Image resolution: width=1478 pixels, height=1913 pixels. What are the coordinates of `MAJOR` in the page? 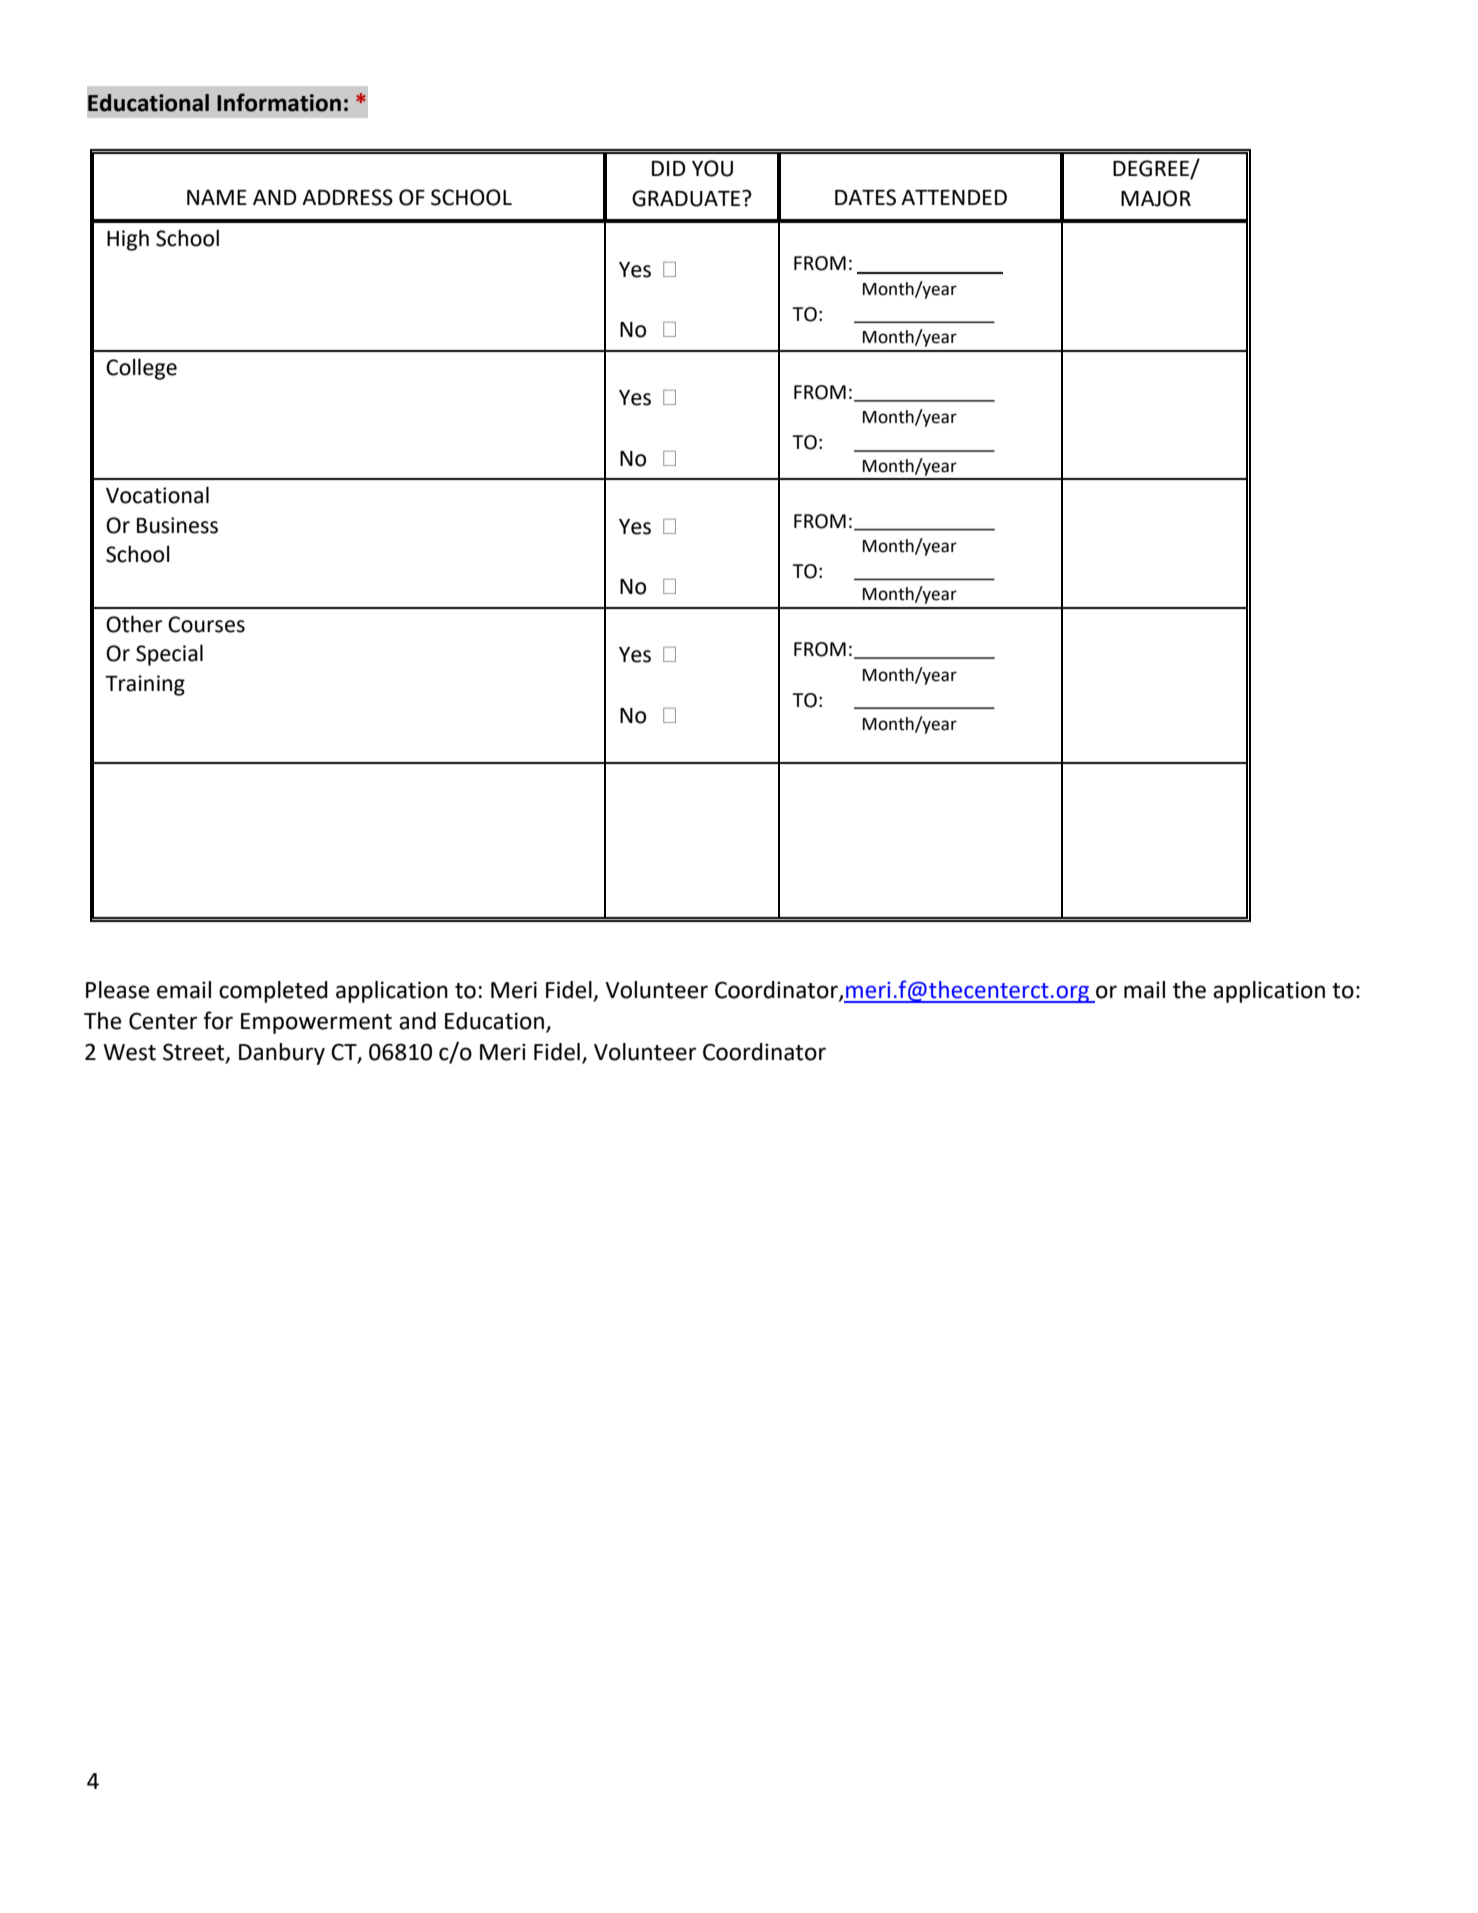 It's located at (1156, 198).
